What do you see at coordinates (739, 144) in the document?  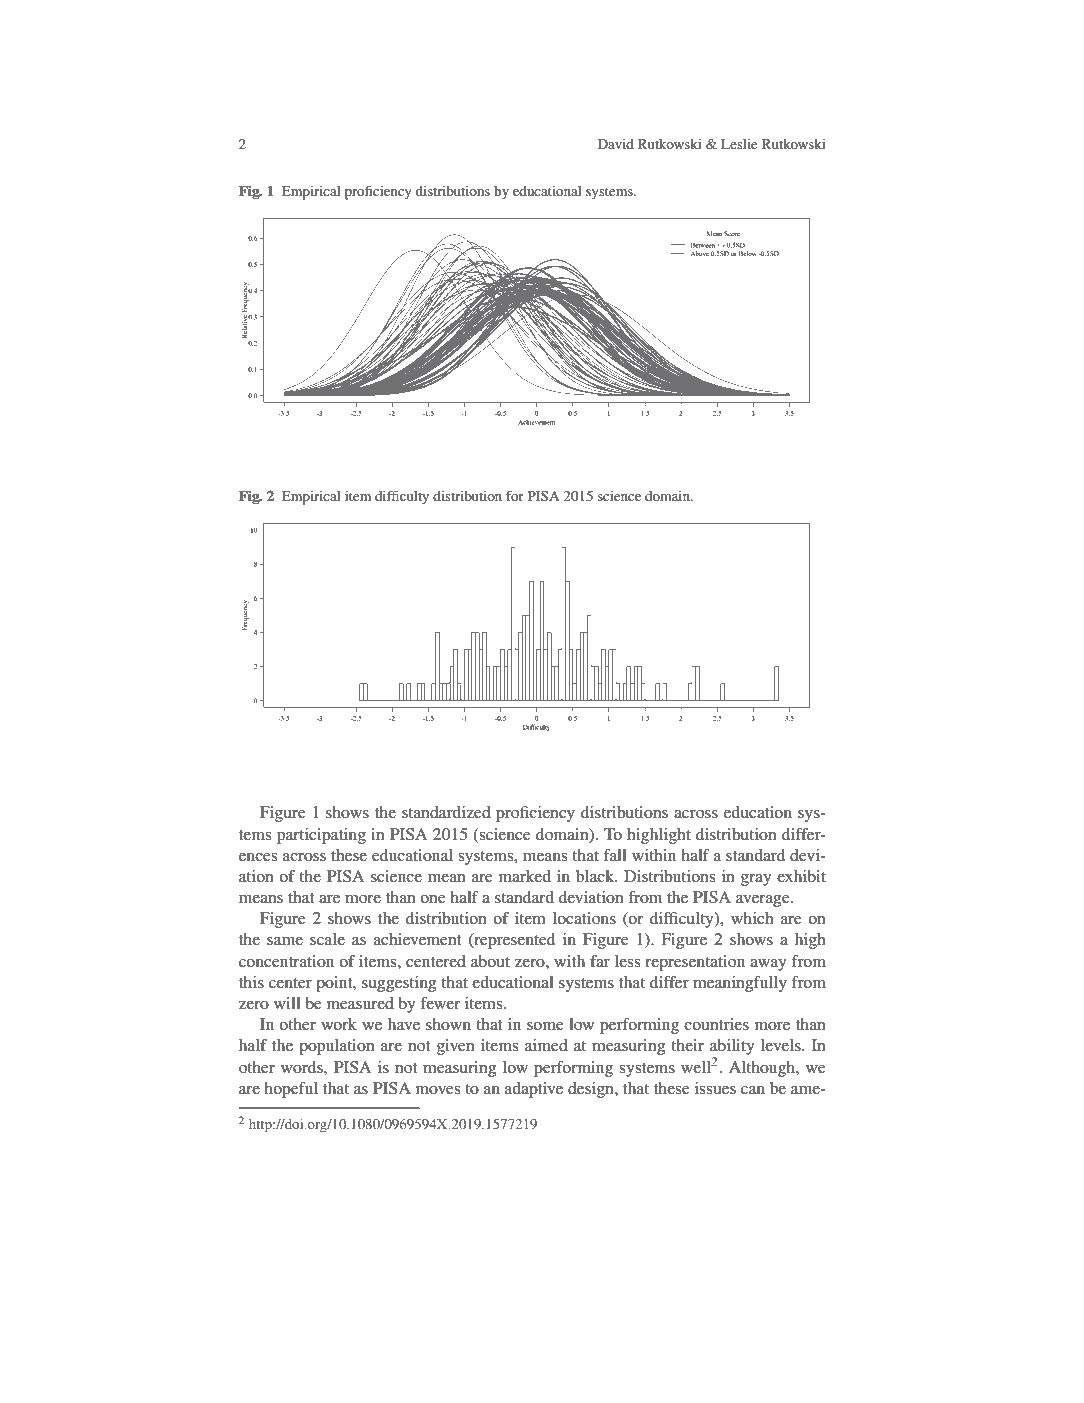 I see `Leslie` at bounding box center [739, 144].
